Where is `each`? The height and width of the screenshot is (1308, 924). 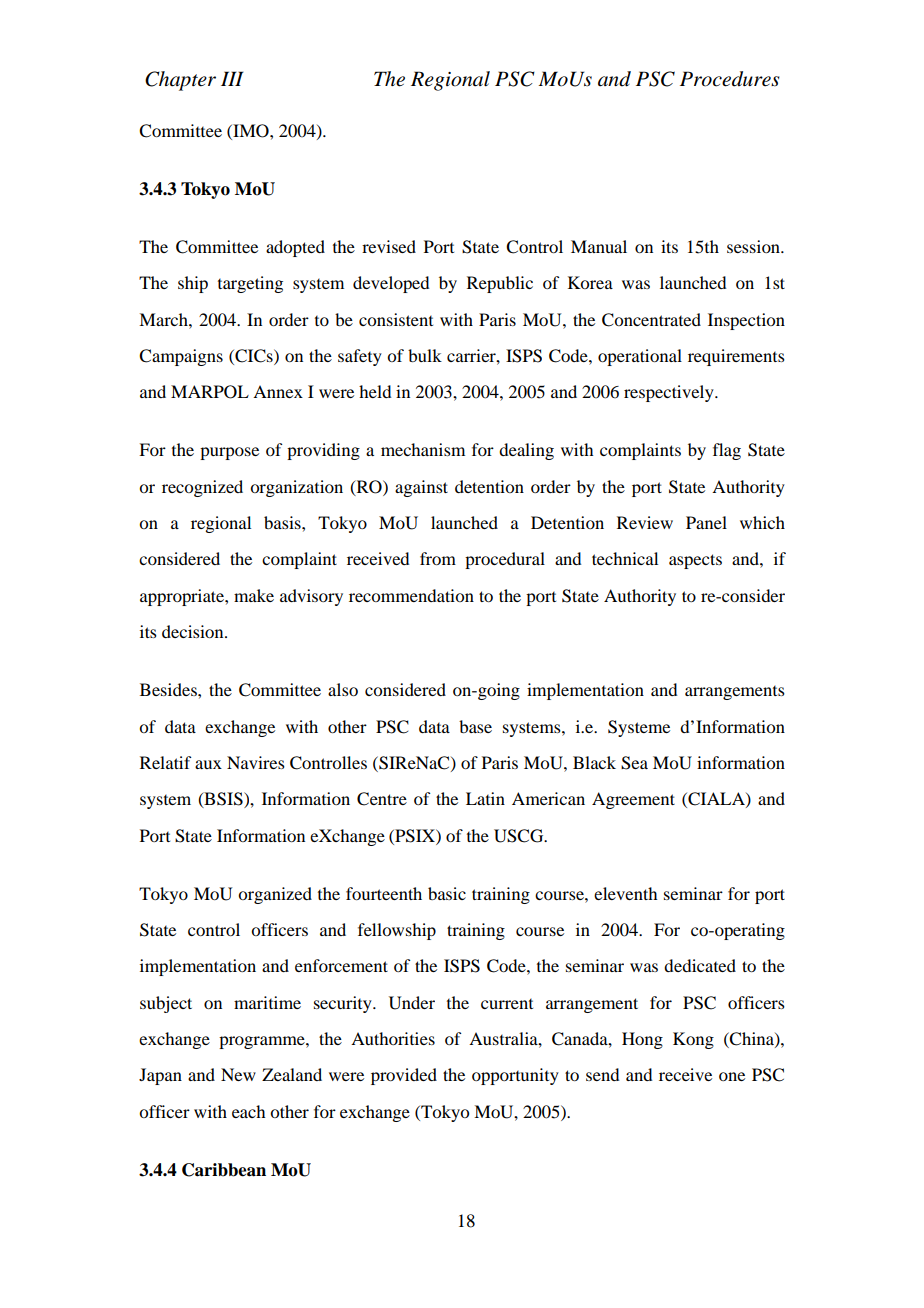 each is located at coordinates (248, 1111).
